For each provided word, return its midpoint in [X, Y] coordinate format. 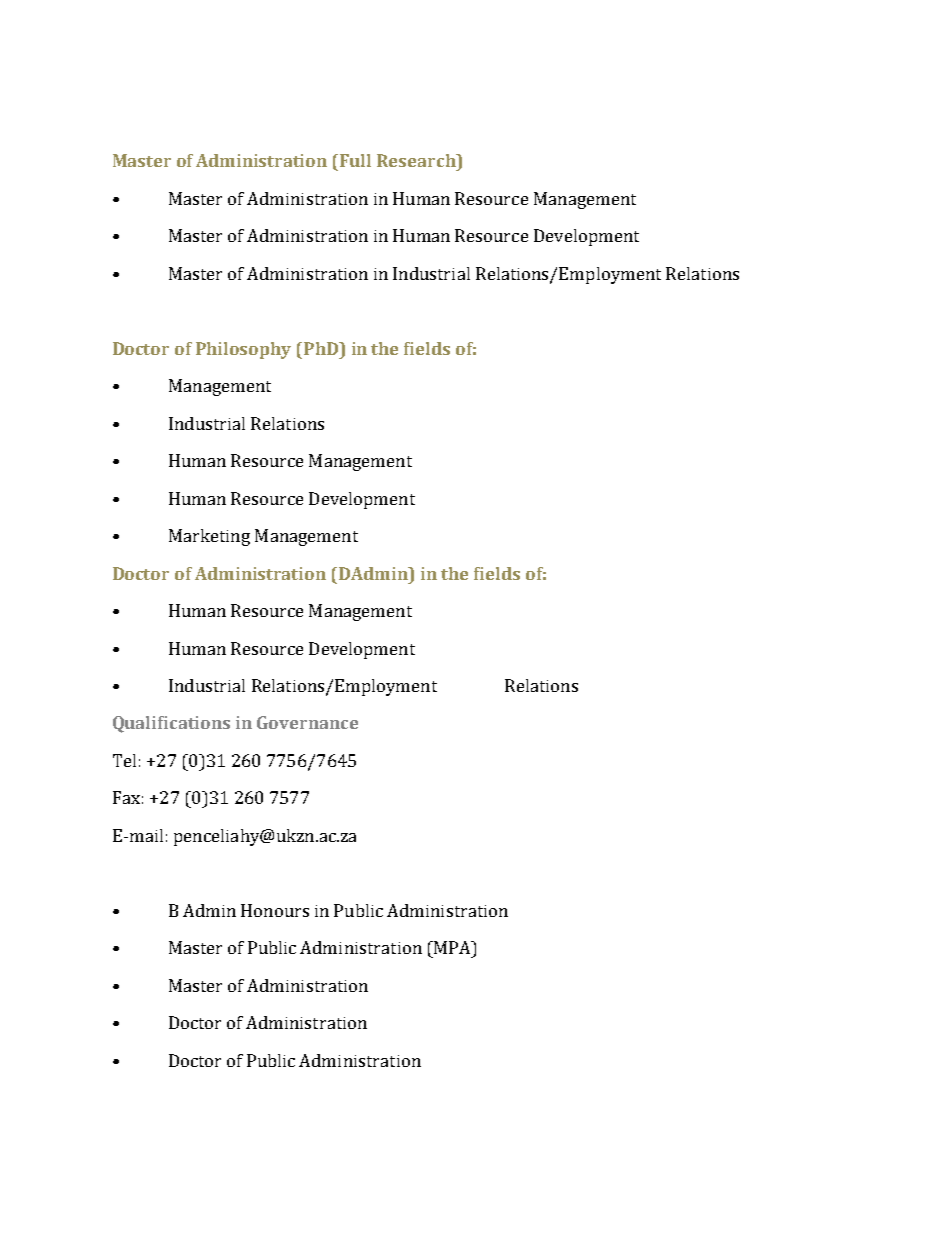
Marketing [209, 537]
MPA [452, 947]
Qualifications [171, 724]
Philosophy [243, 350]
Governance [307, 722]
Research [417, 160]
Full [355, 160]
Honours [275, 910]
